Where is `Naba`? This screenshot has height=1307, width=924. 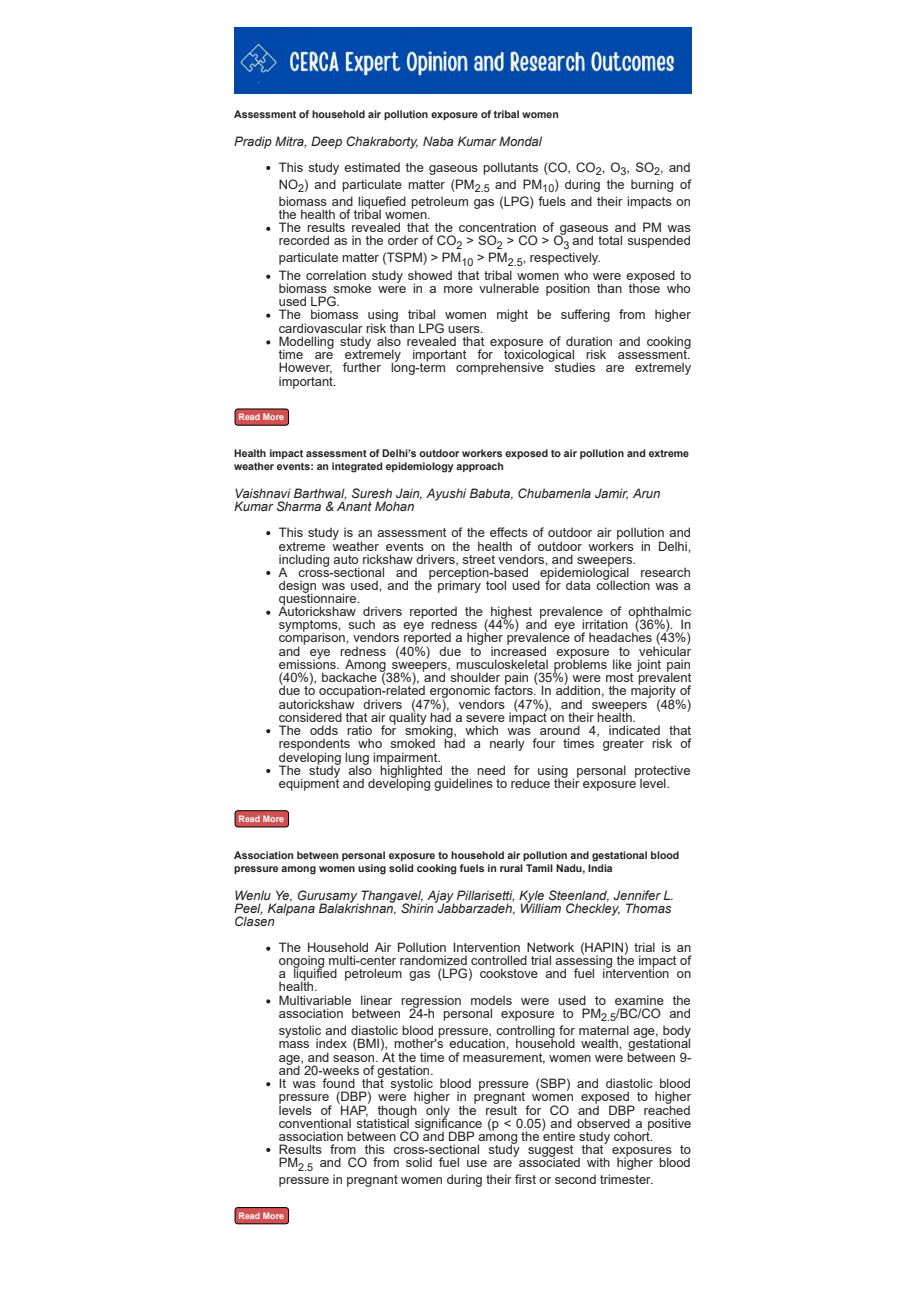 Naba is located at coordinates (438, 141).
